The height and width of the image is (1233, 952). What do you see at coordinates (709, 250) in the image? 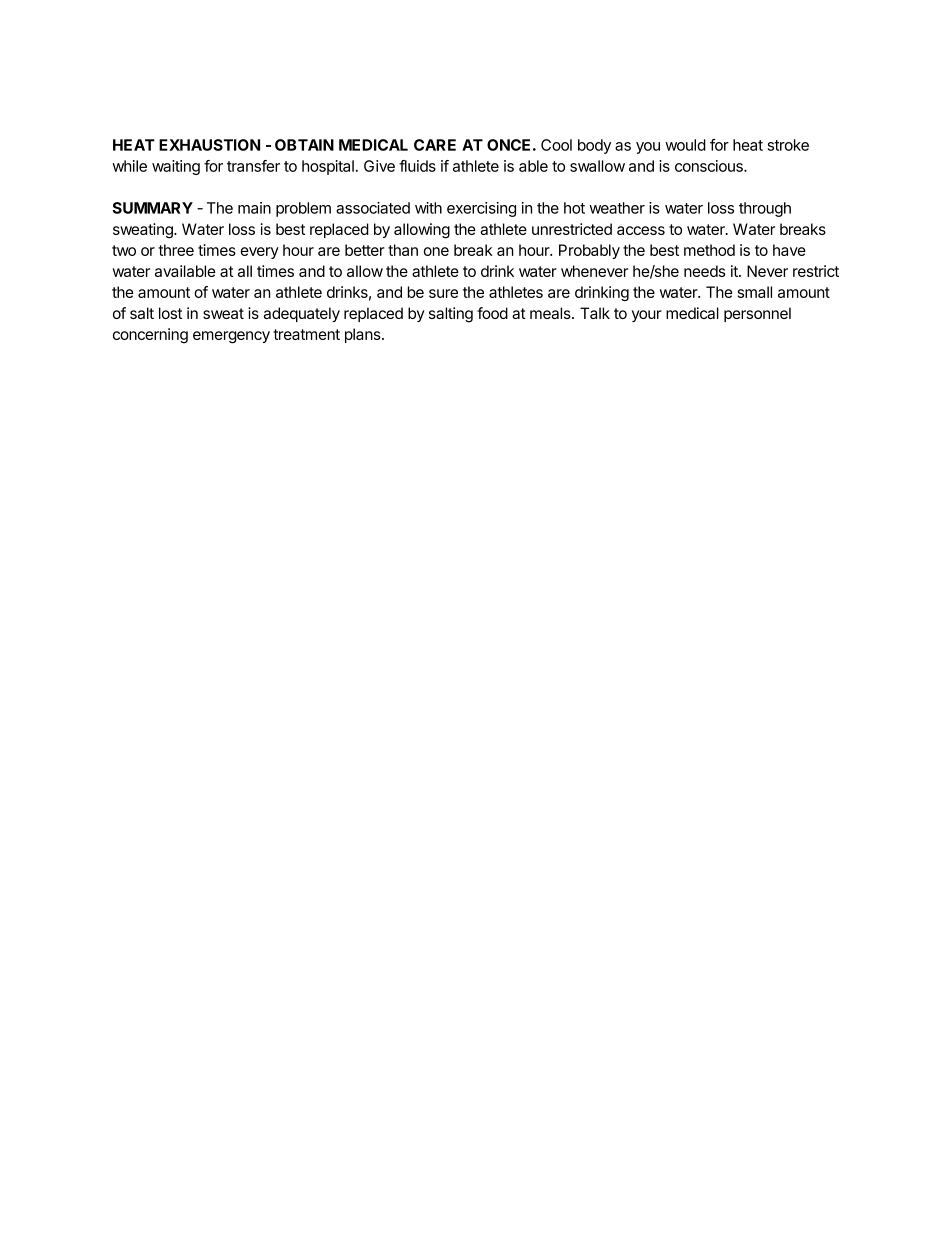
I see `method` at bounding box center [709, 250].
